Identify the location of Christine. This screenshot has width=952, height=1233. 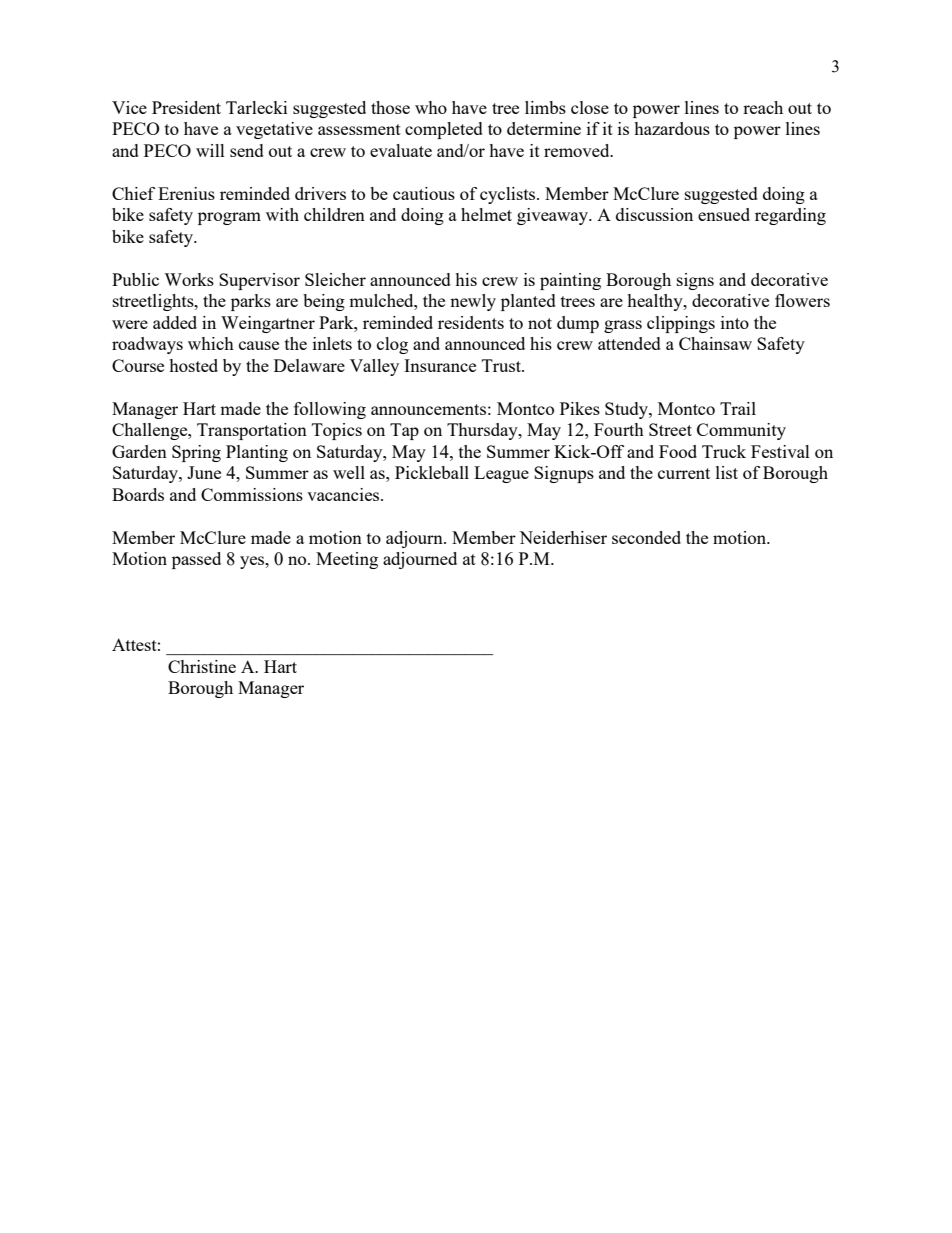
(202, 666).
